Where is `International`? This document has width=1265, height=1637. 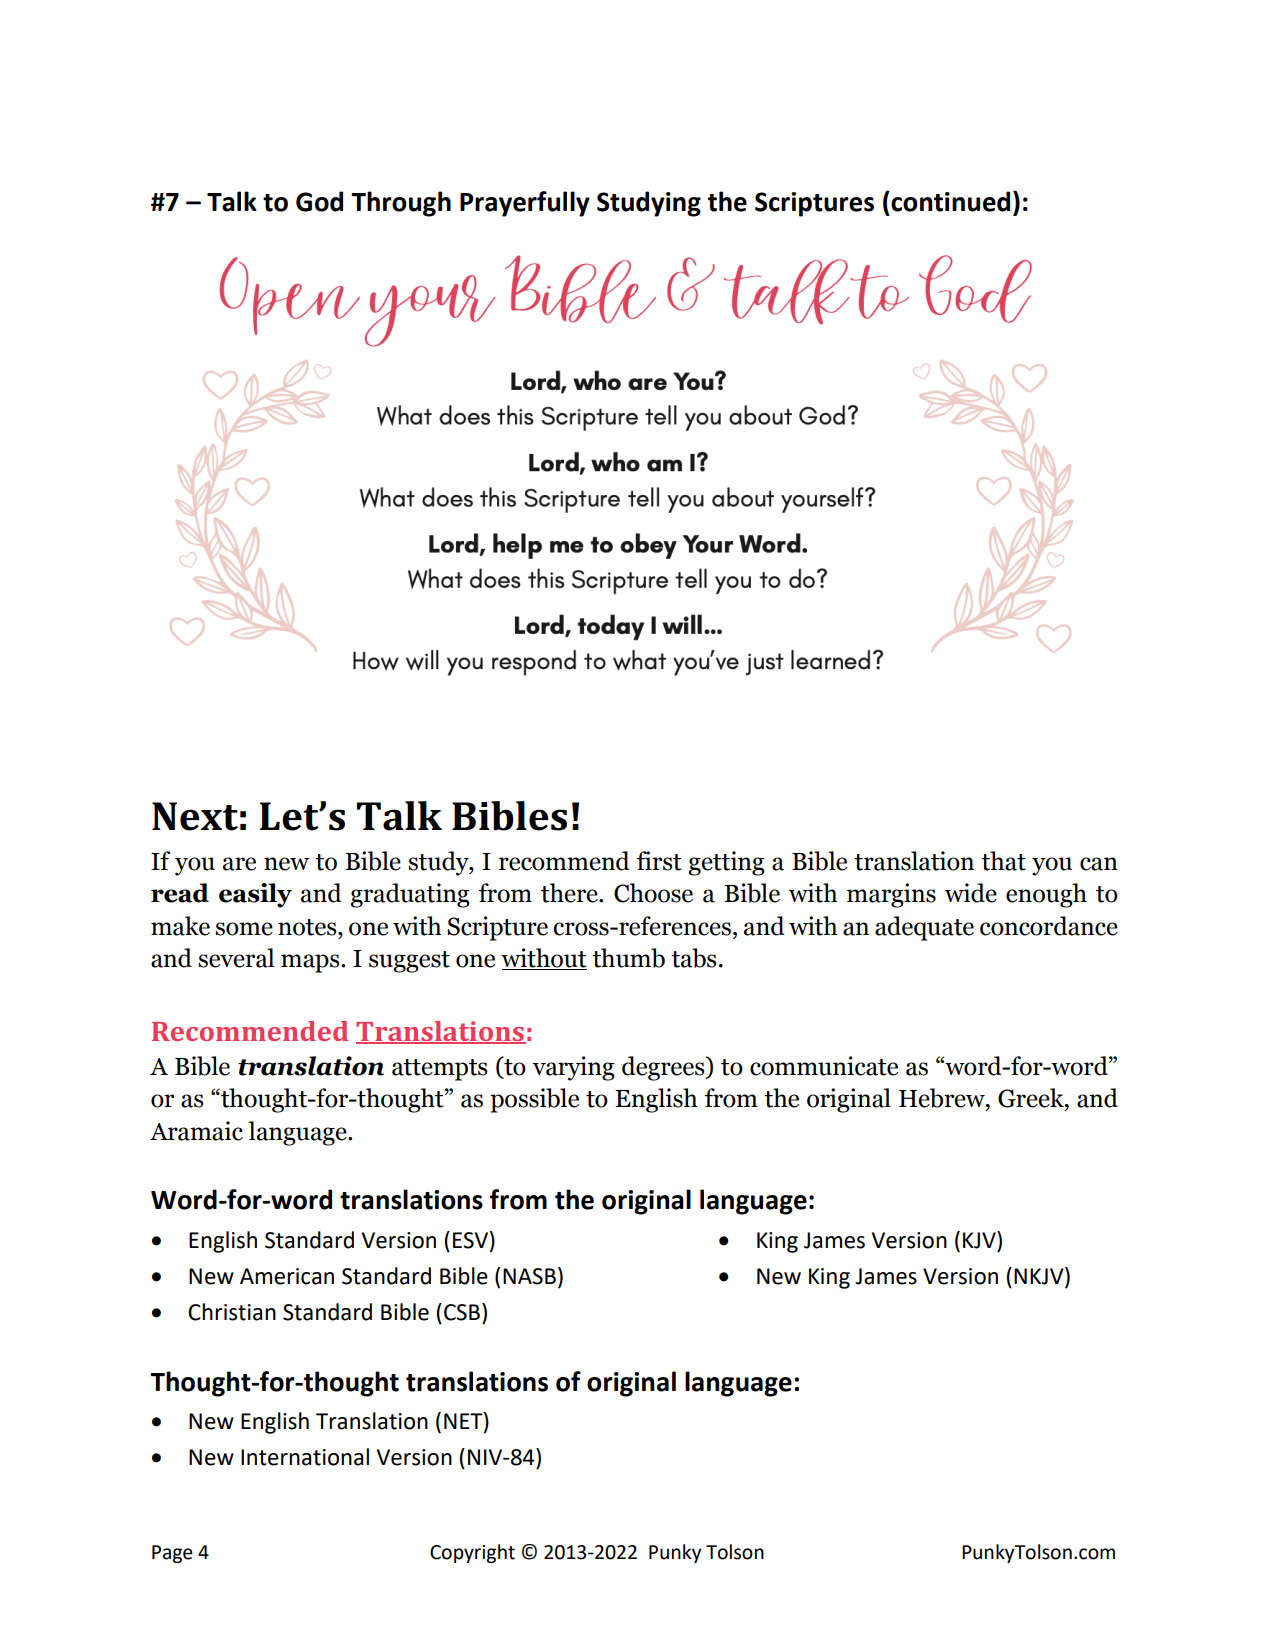 International is located at coordinates (305, 1457).
